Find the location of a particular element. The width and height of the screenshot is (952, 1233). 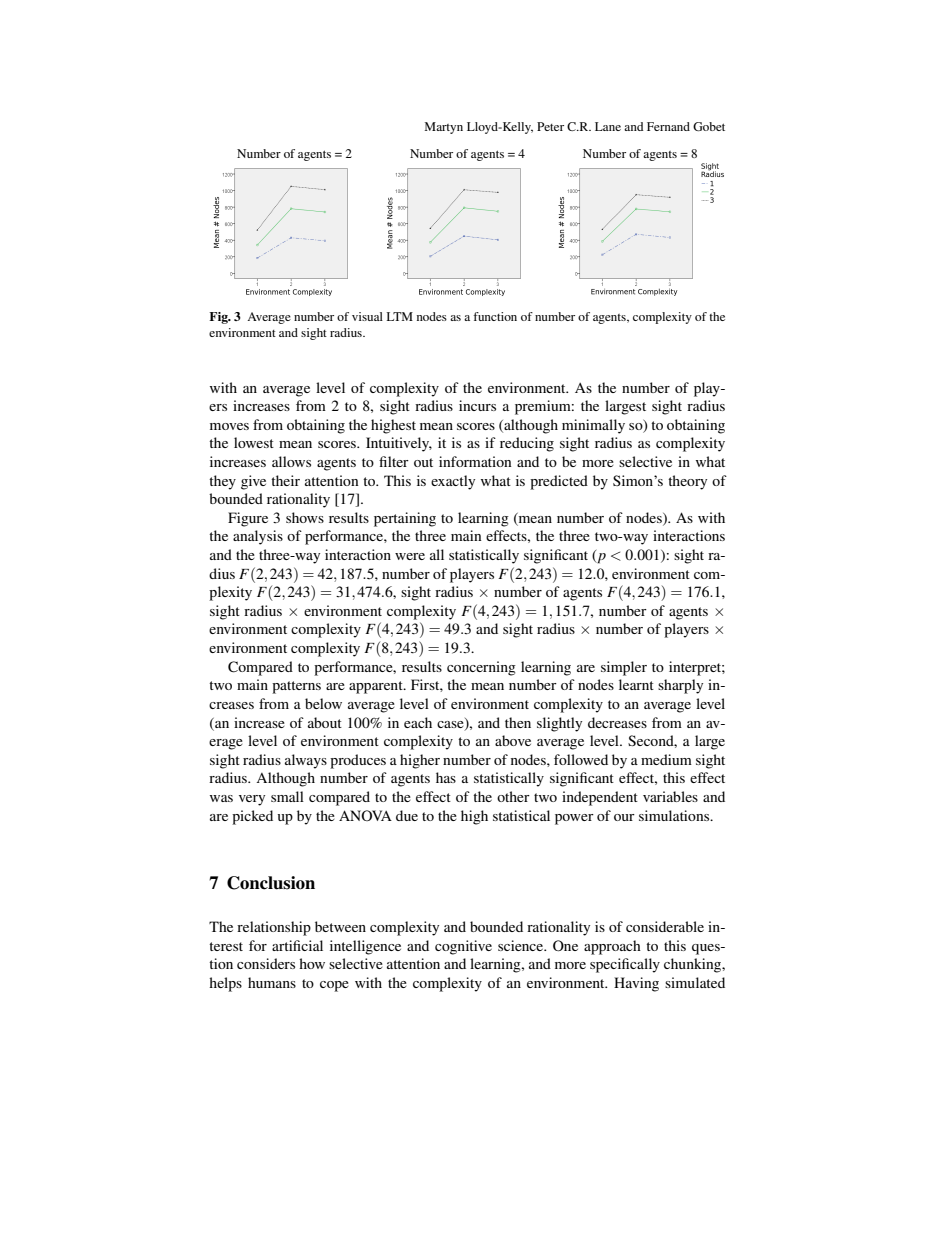

lowest is located at coordinates (254, 442).
